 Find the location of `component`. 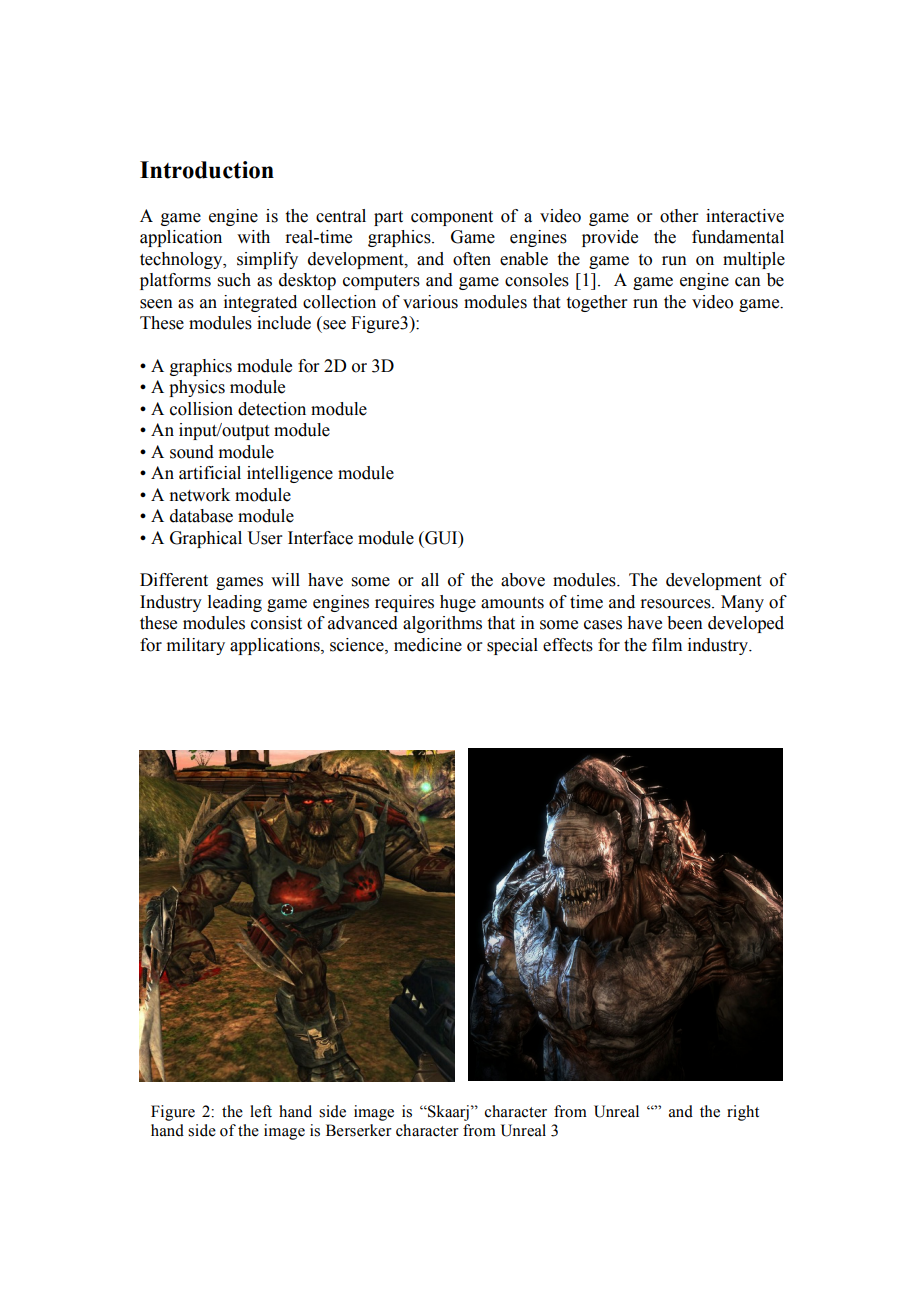

component is located at coordinates (452, 218).
